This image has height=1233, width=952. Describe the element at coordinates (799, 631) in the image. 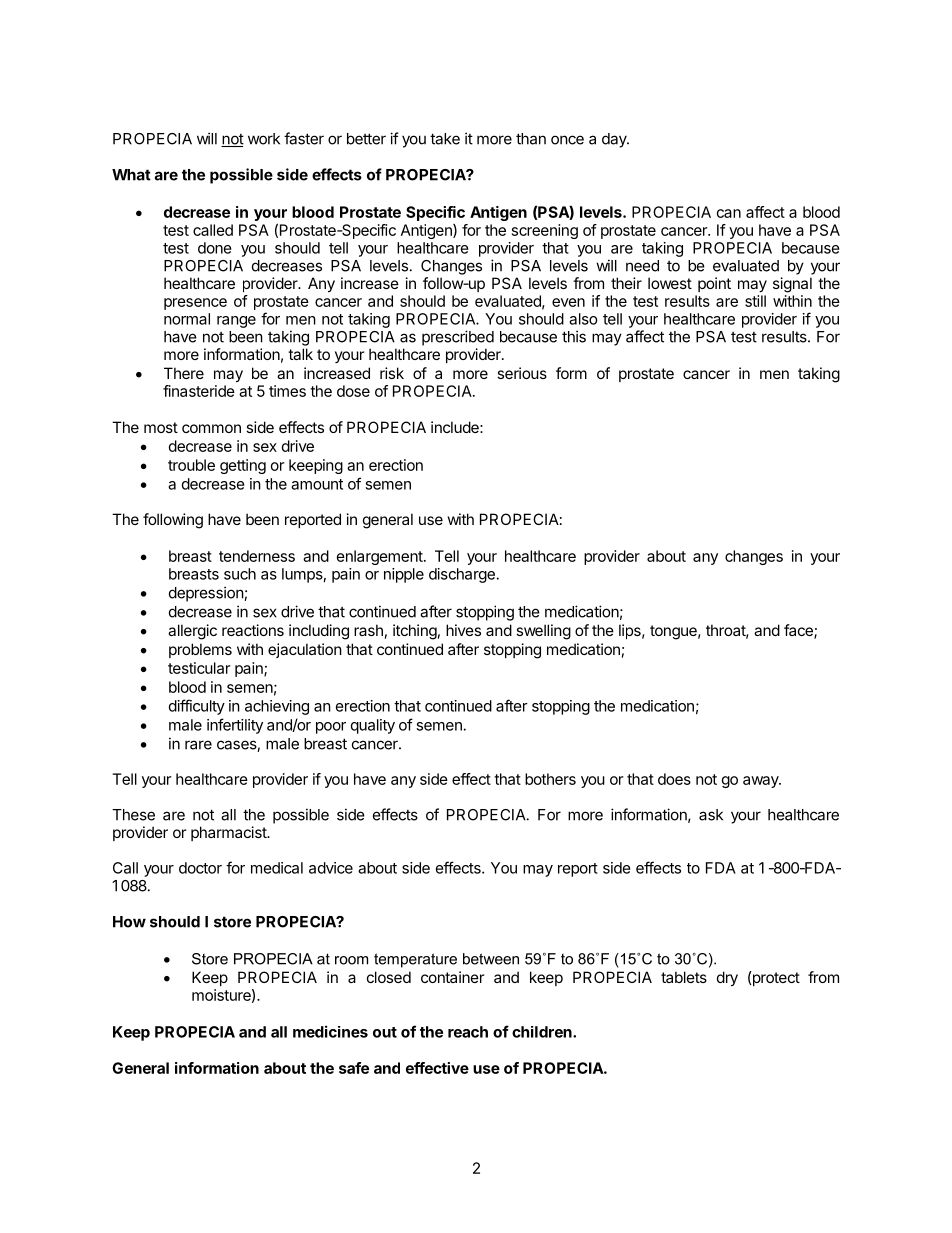

I see `face` at that location.
